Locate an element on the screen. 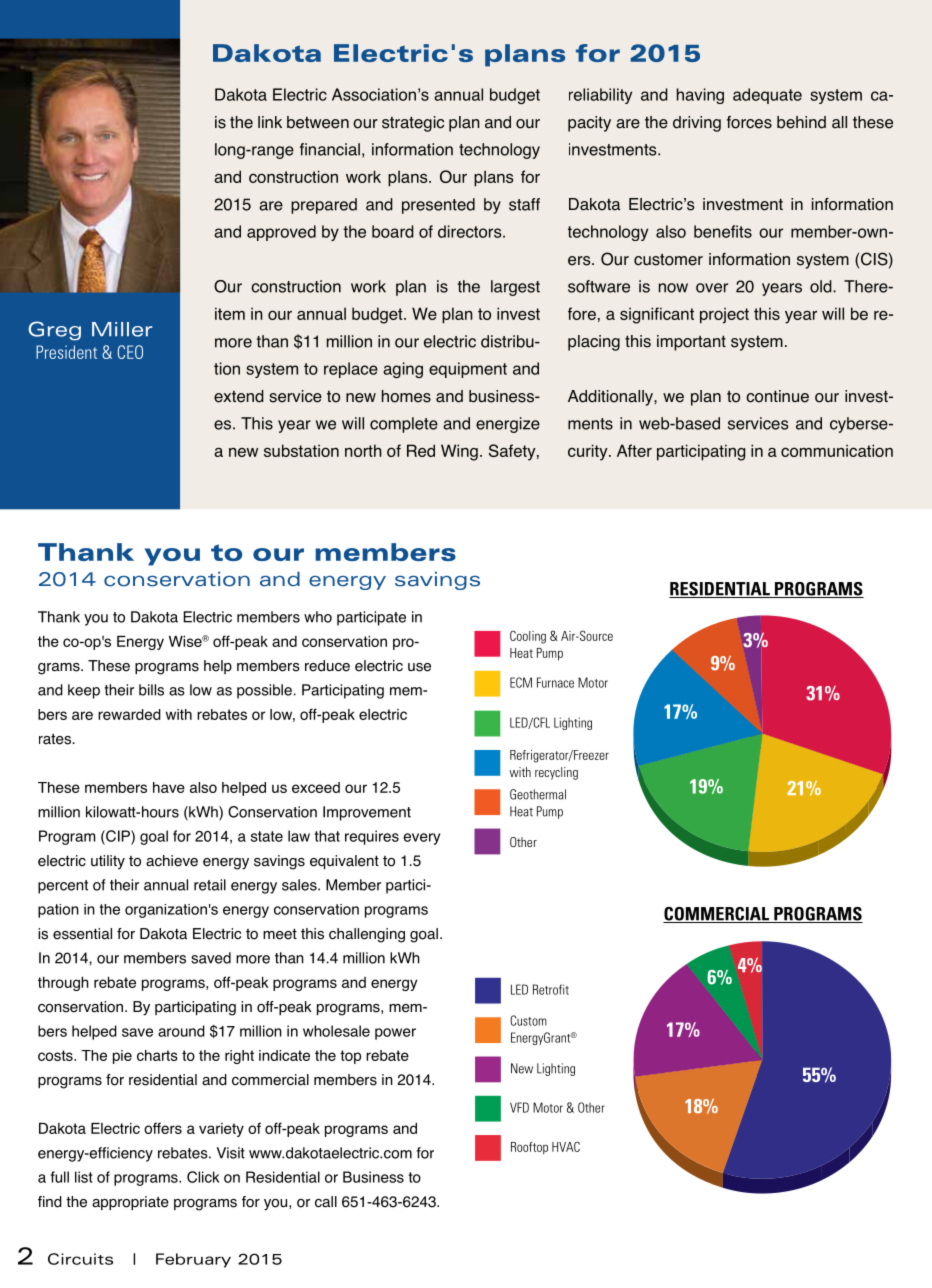 The image size is (932, 1288). bills is located at coordinates (151, 690).
